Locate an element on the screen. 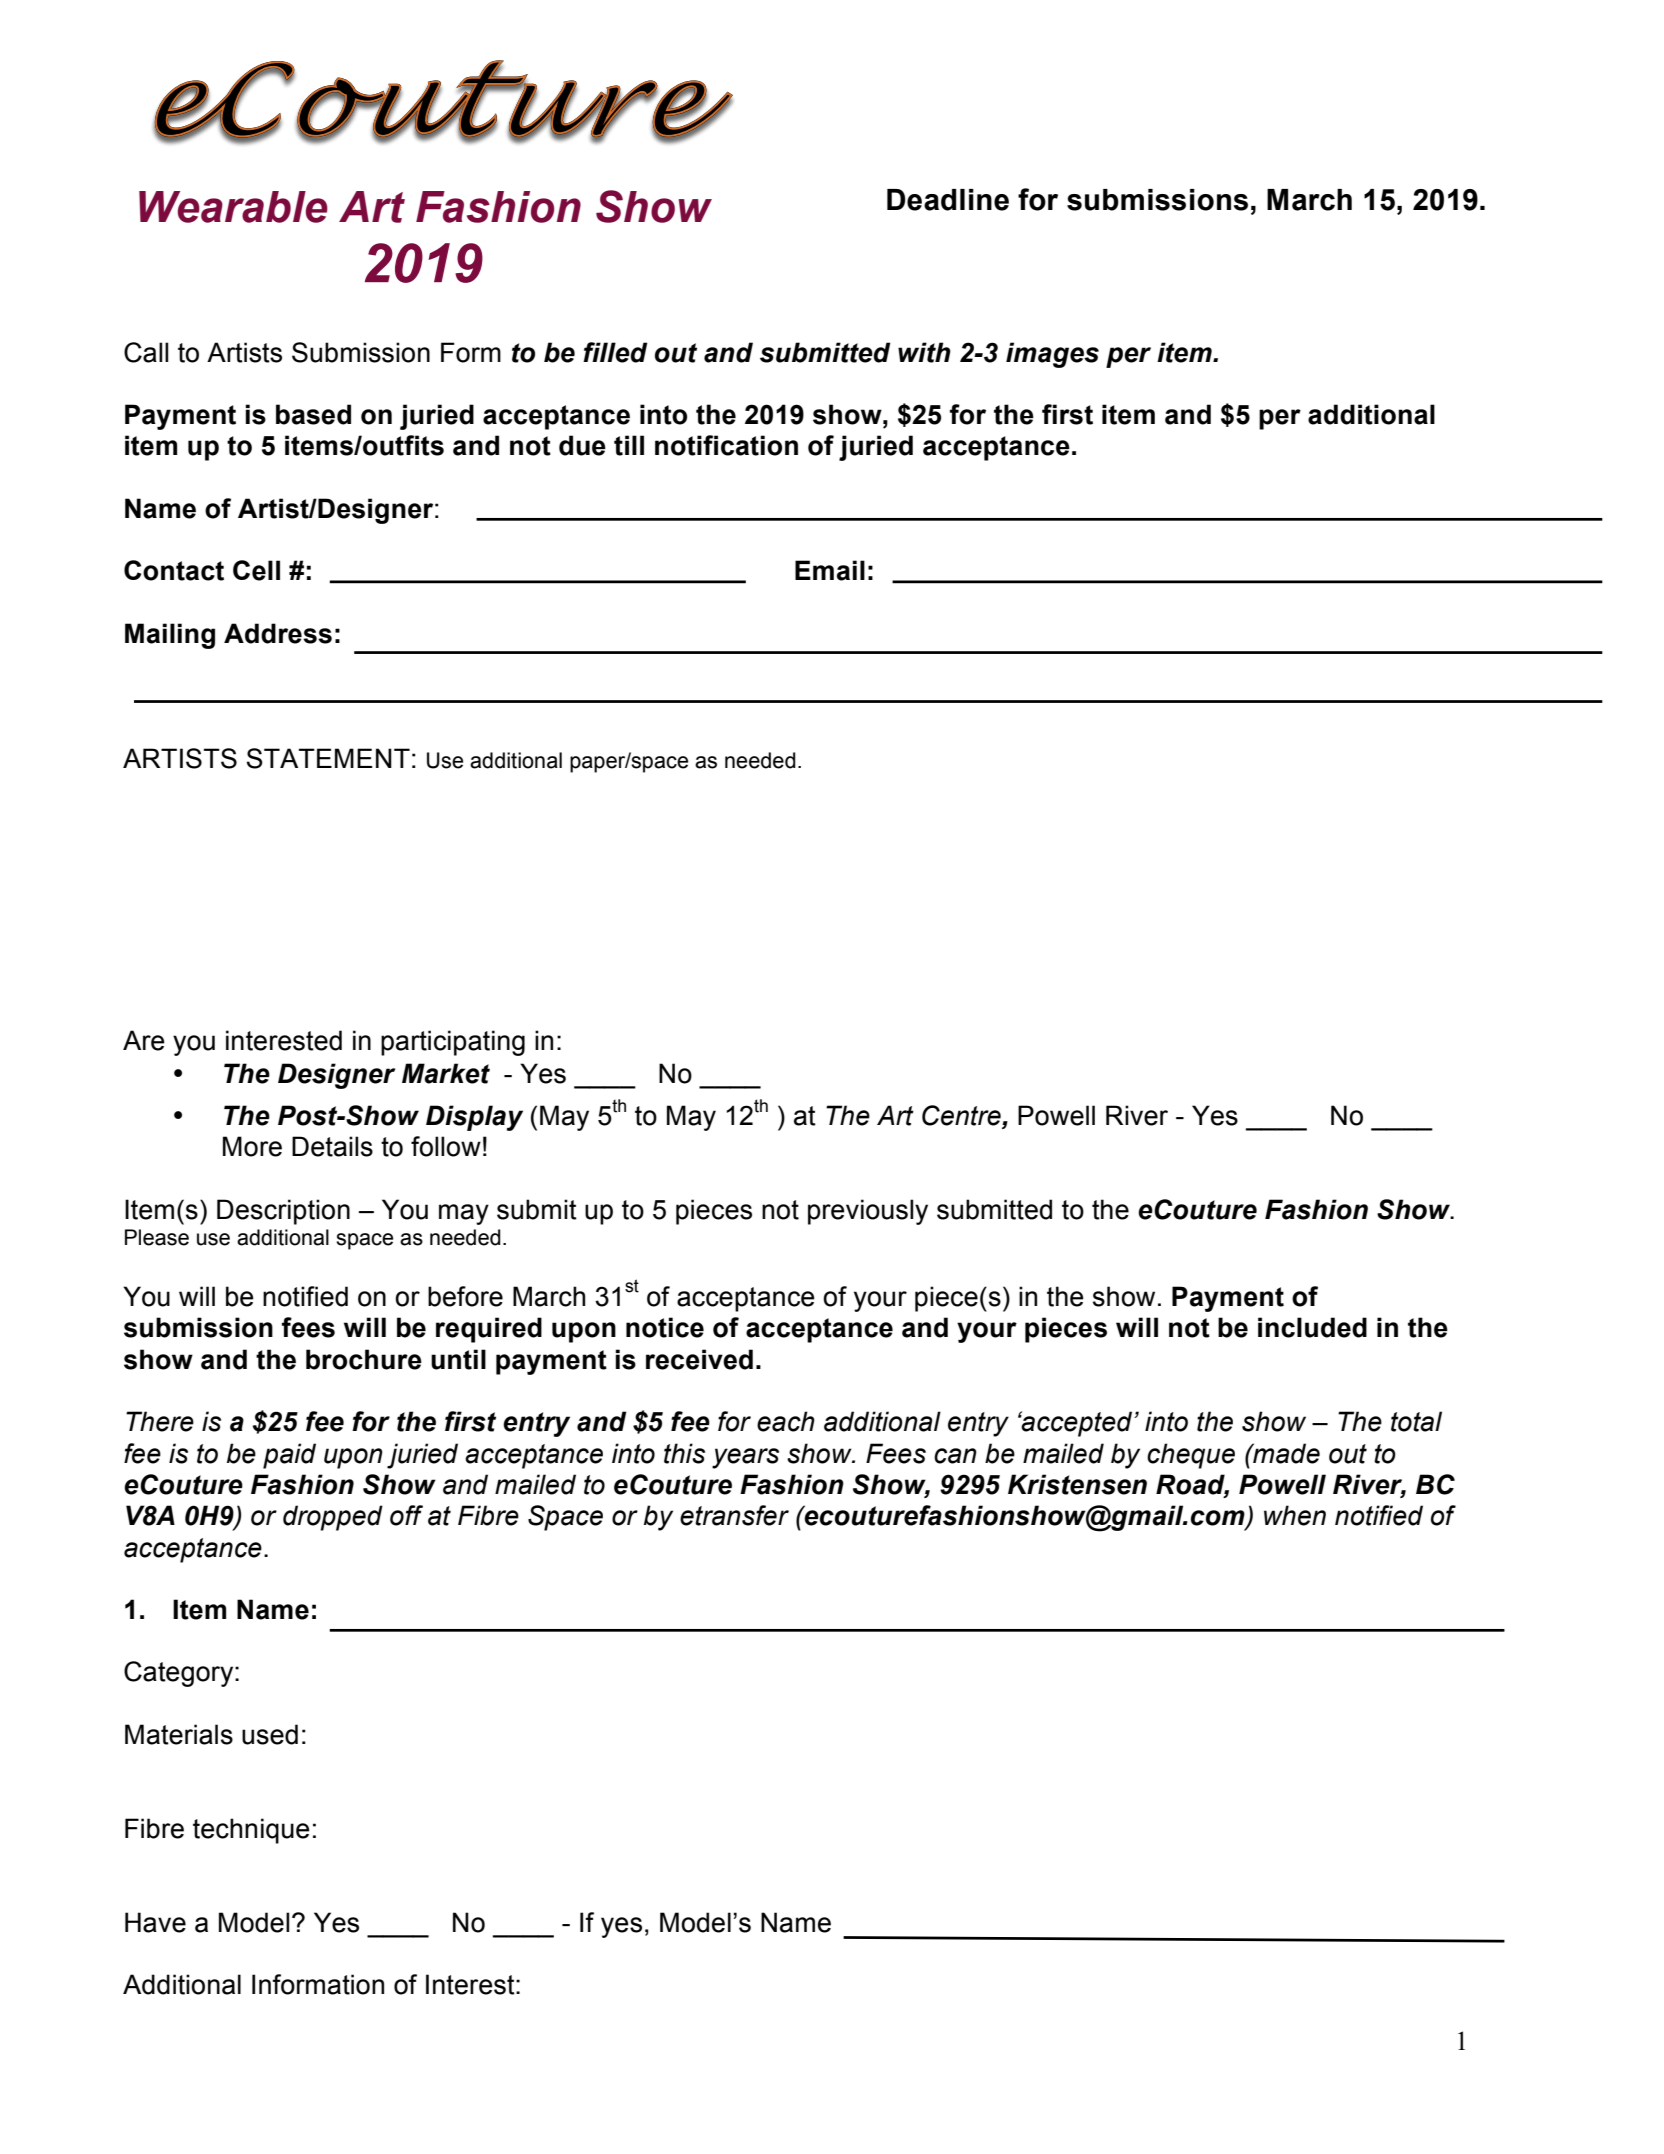 Image resolution: width=1664 pixels, height=2154 pixels. years is located at coordinates (745, 1458).
